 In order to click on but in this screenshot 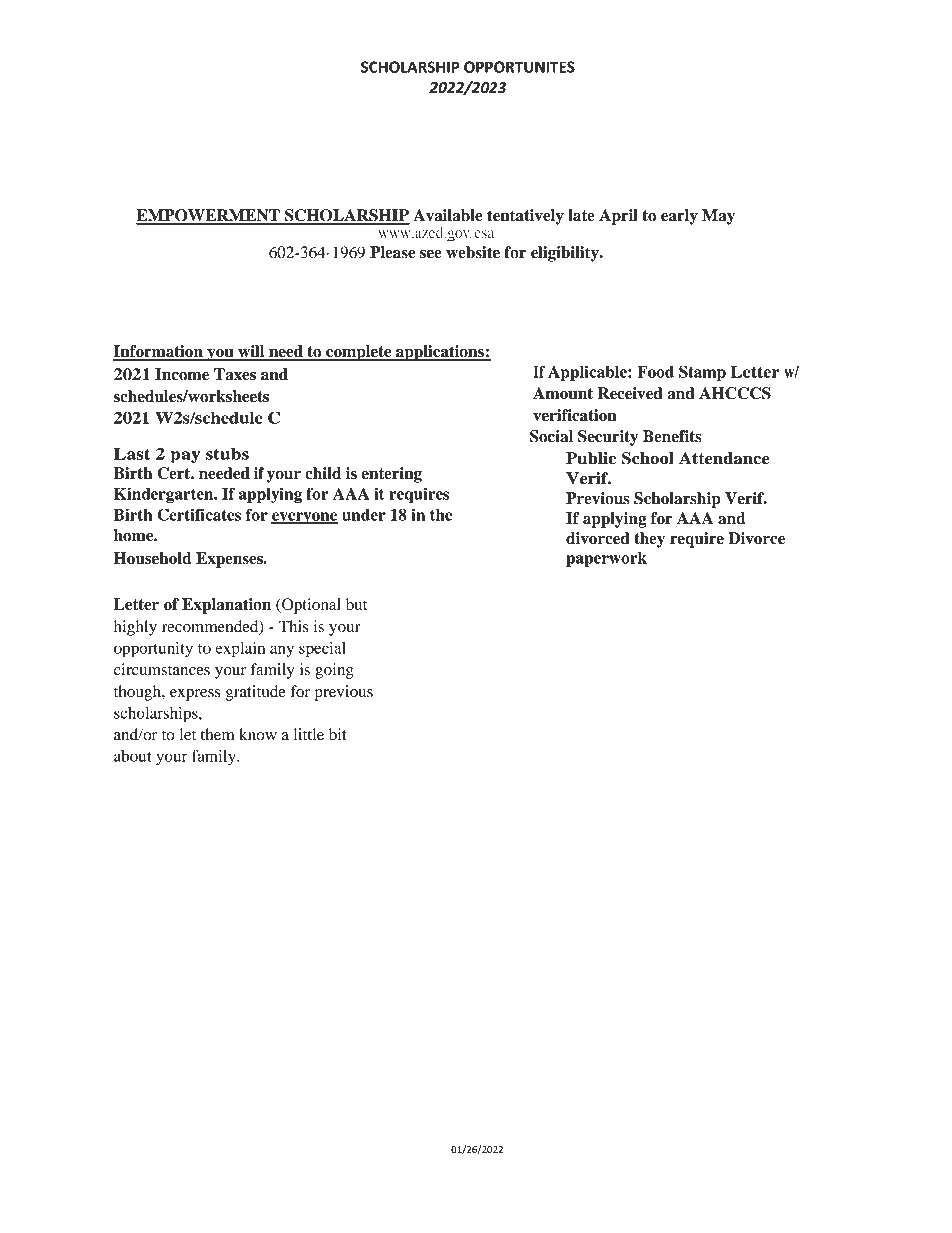, I will do `click(356, 604)`.
